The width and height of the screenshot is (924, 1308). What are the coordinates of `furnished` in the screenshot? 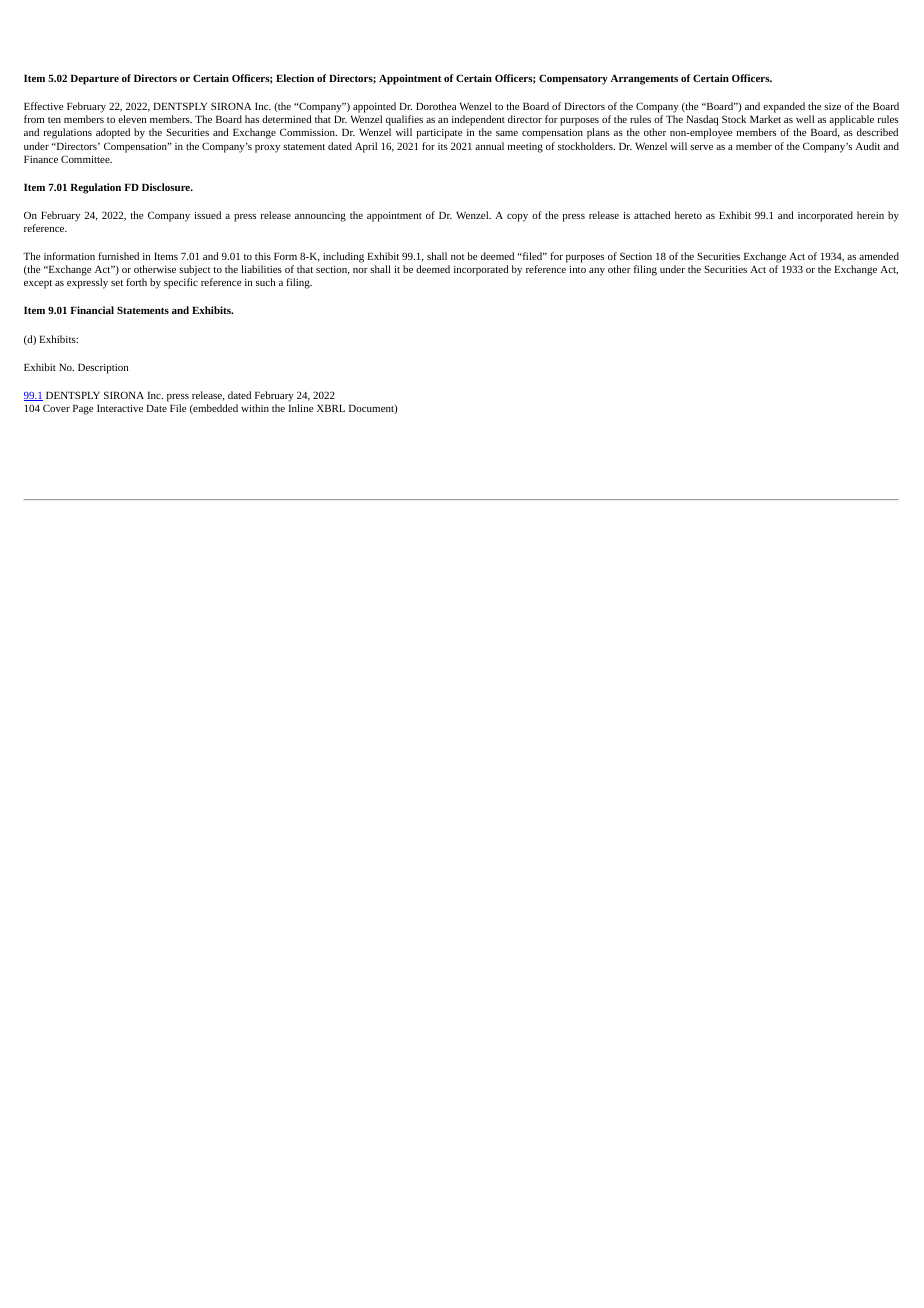 It's located at (118, 256).
